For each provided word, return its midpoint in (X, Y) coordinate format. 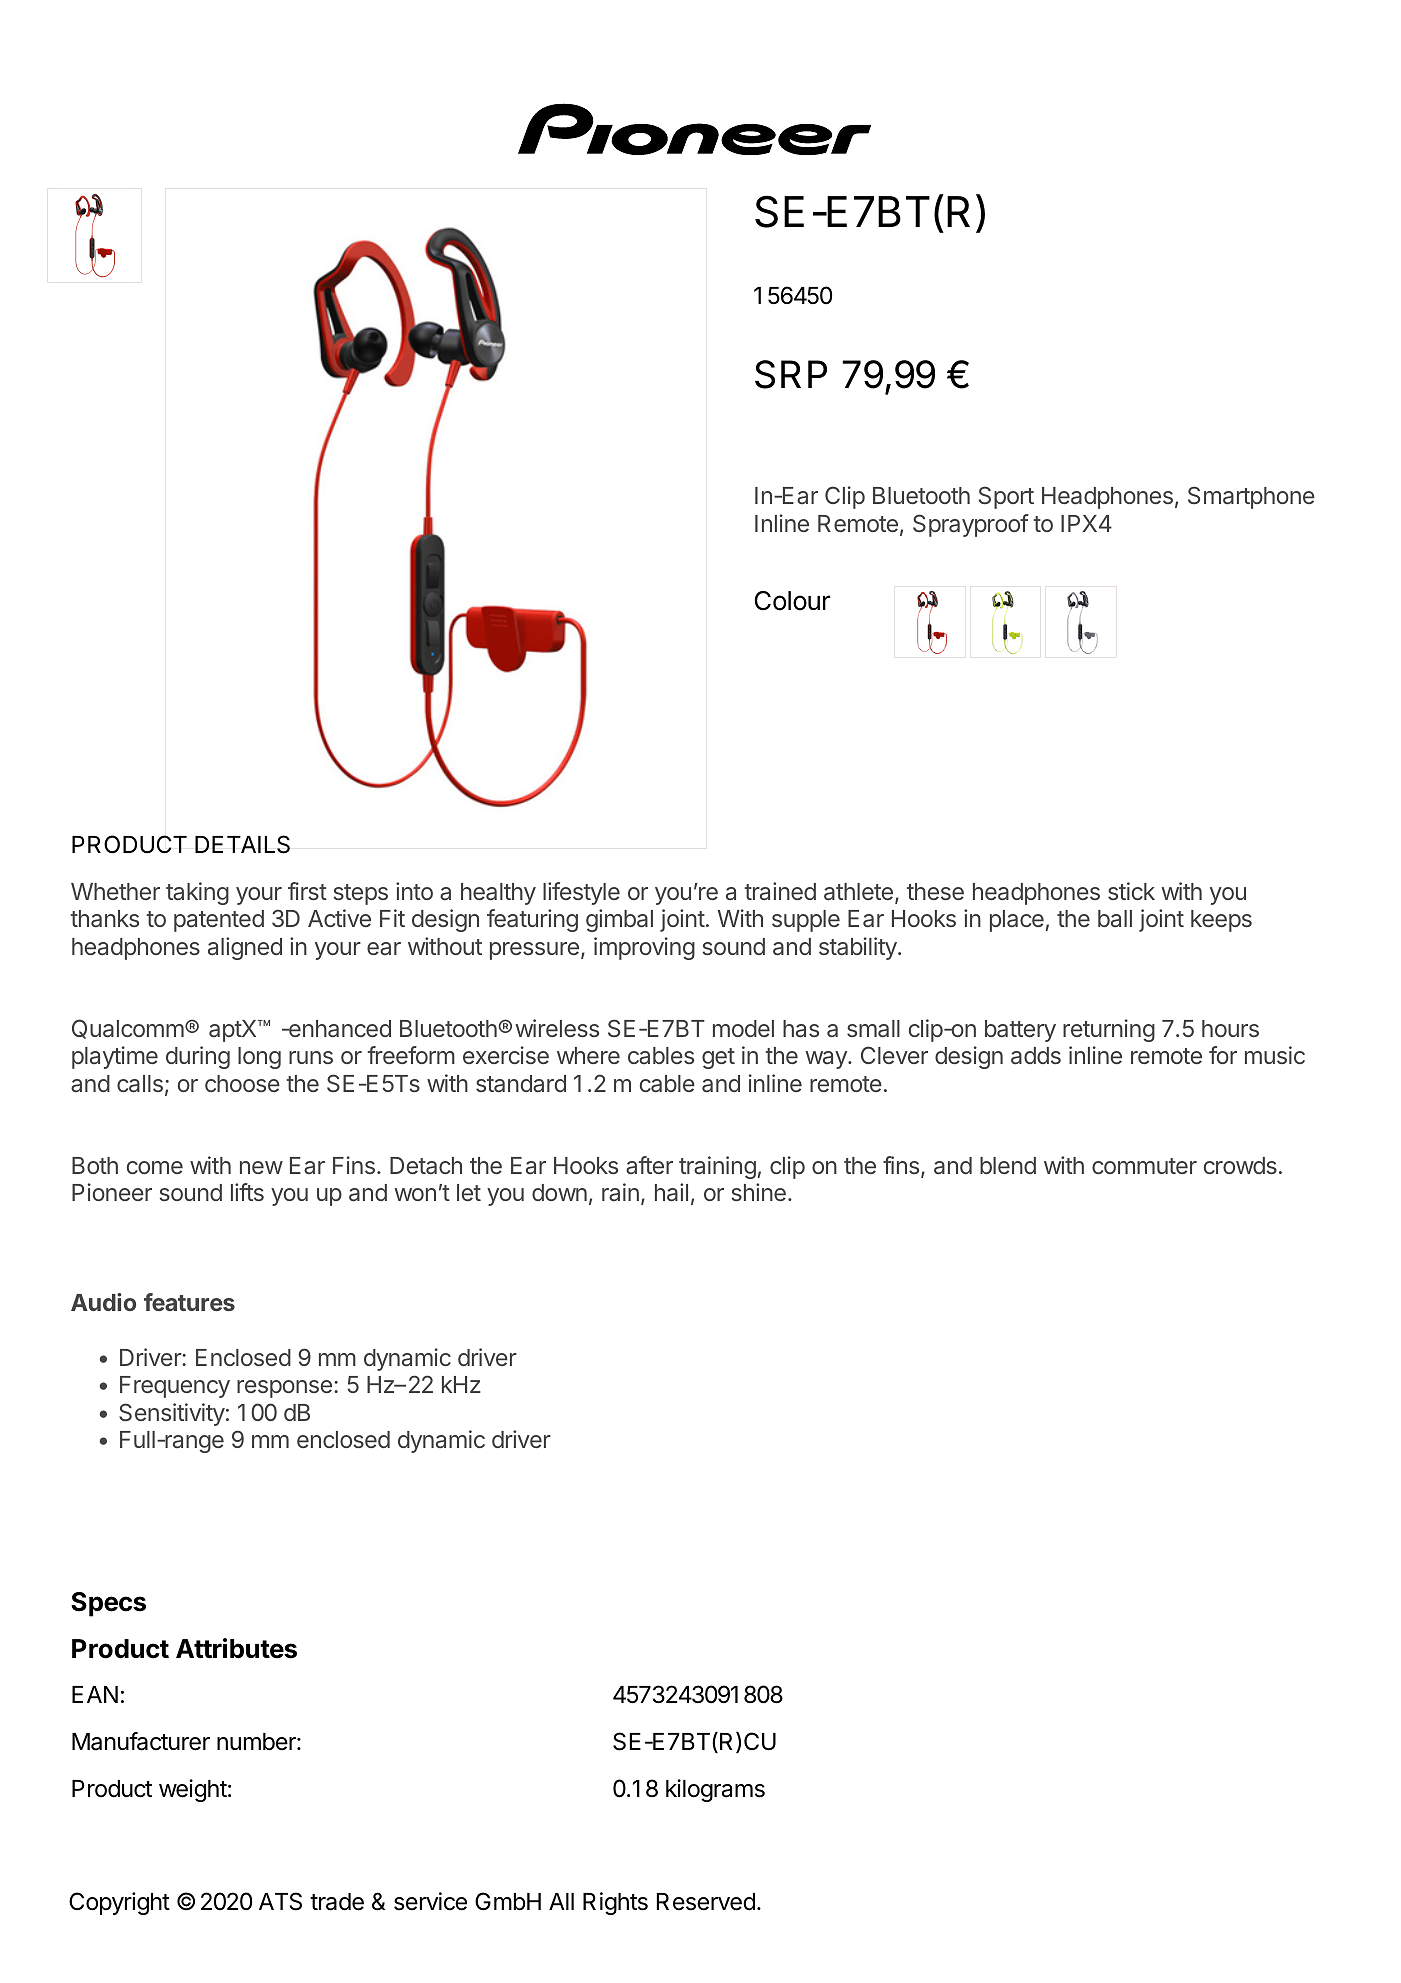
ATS (280, 1901)
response (284, 1389)
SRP (791, 374)
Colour (792, 601)
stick (1131, 891)
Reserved (706, 1902)
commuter (1144, 1166)
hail (671, 1192)
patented (219, 921)
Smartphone (1251, 497)
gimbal (619, 920)
